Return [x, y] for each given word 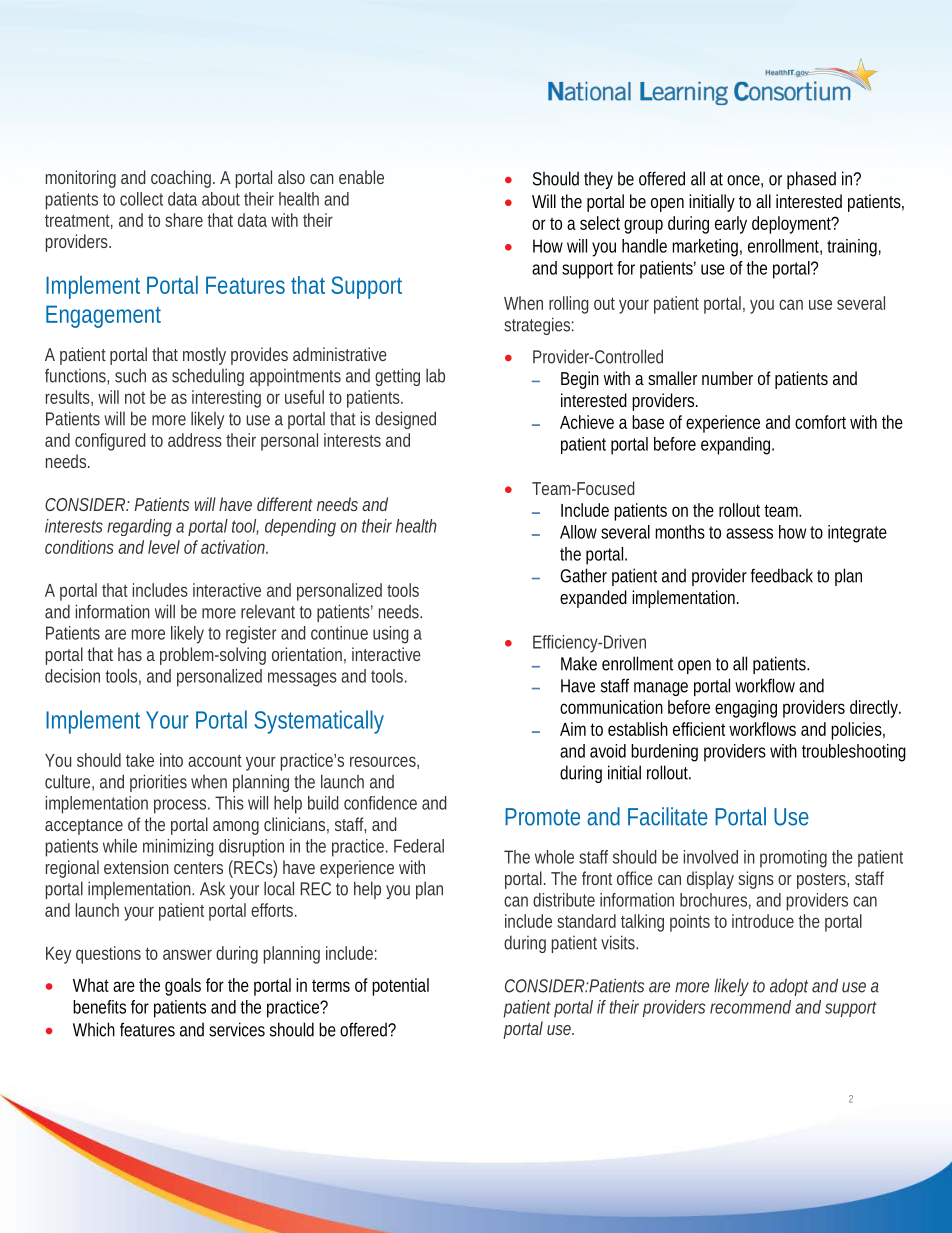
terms [331, 986]
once [745, 181]
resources [384, 762]
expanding [737, 446]
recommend [750, 1007]
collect [141, 199]
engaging [746, 709]
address [195, 440]
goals [183, 987]
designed [405, 420]
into [171, 760]
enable [361, 177]
